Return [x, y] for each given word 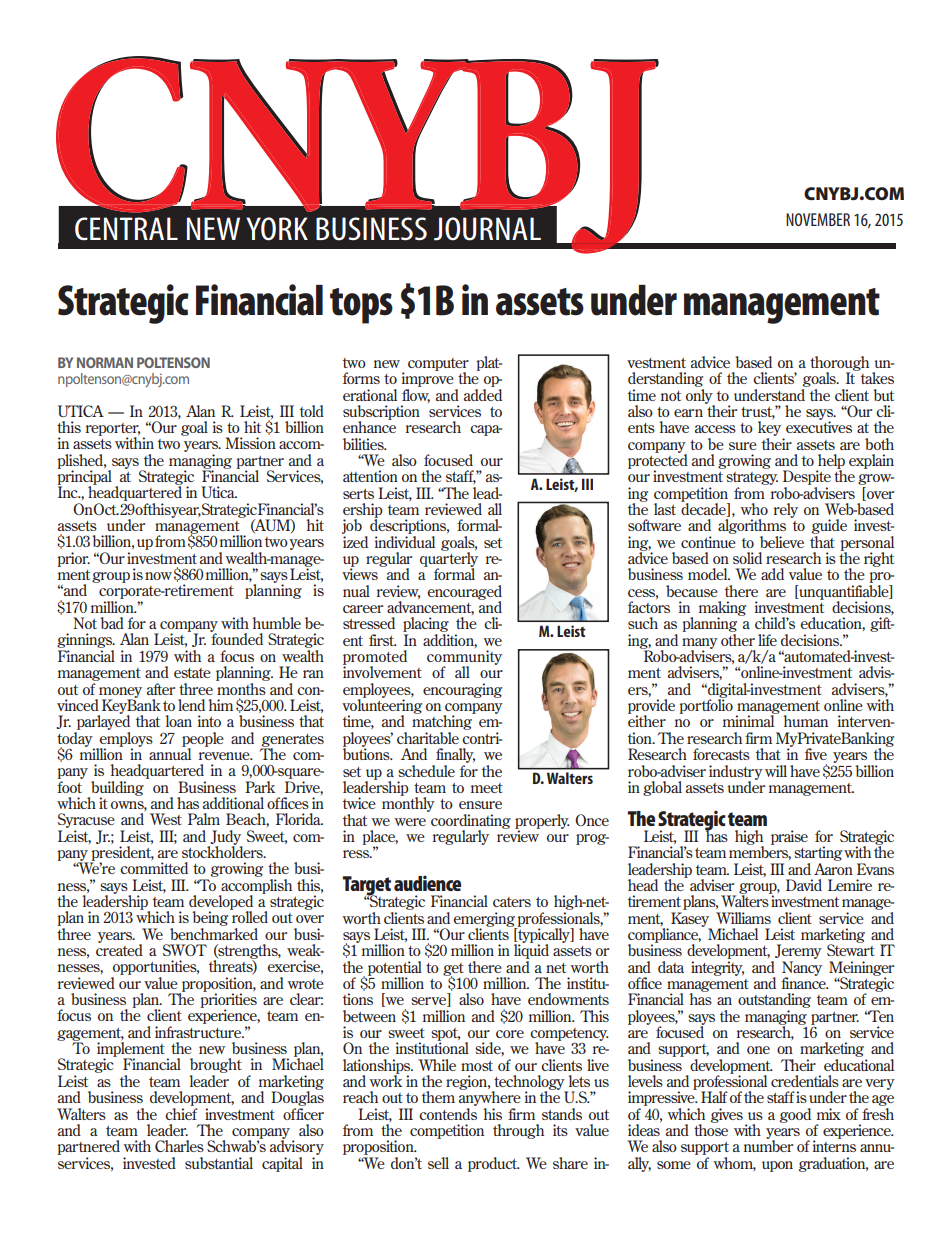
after [161, 689]
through [518, 1131]
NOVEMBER [818, 219]
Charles [179, 1146]
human [805, 721]
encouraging [462, 690]
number [768, 1145]
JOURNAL [487, 229]
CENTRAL [126, 228]
